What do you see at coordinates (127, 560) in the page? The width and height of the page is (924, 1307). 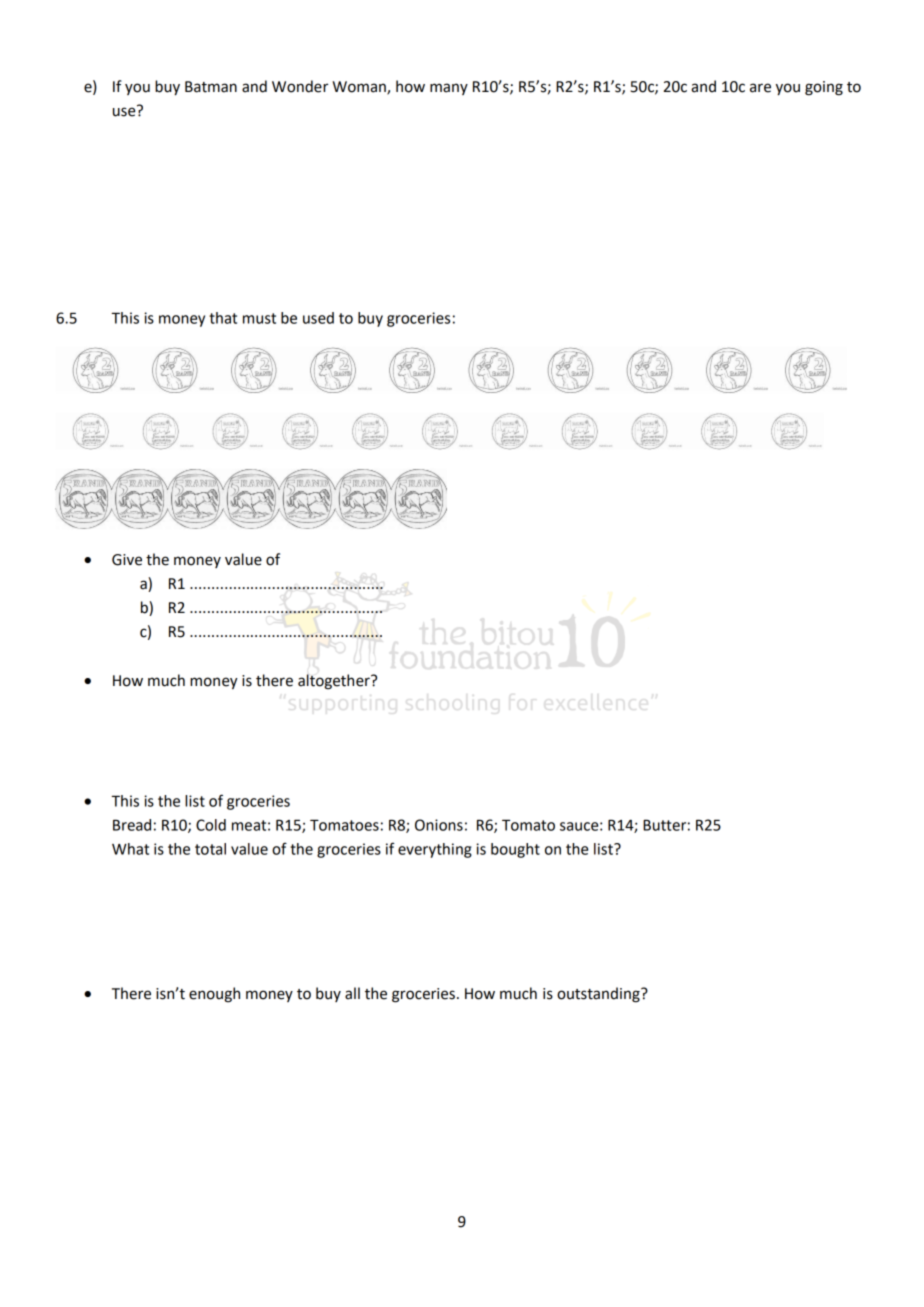 I see `Give` at bounding box center [127, 560].
